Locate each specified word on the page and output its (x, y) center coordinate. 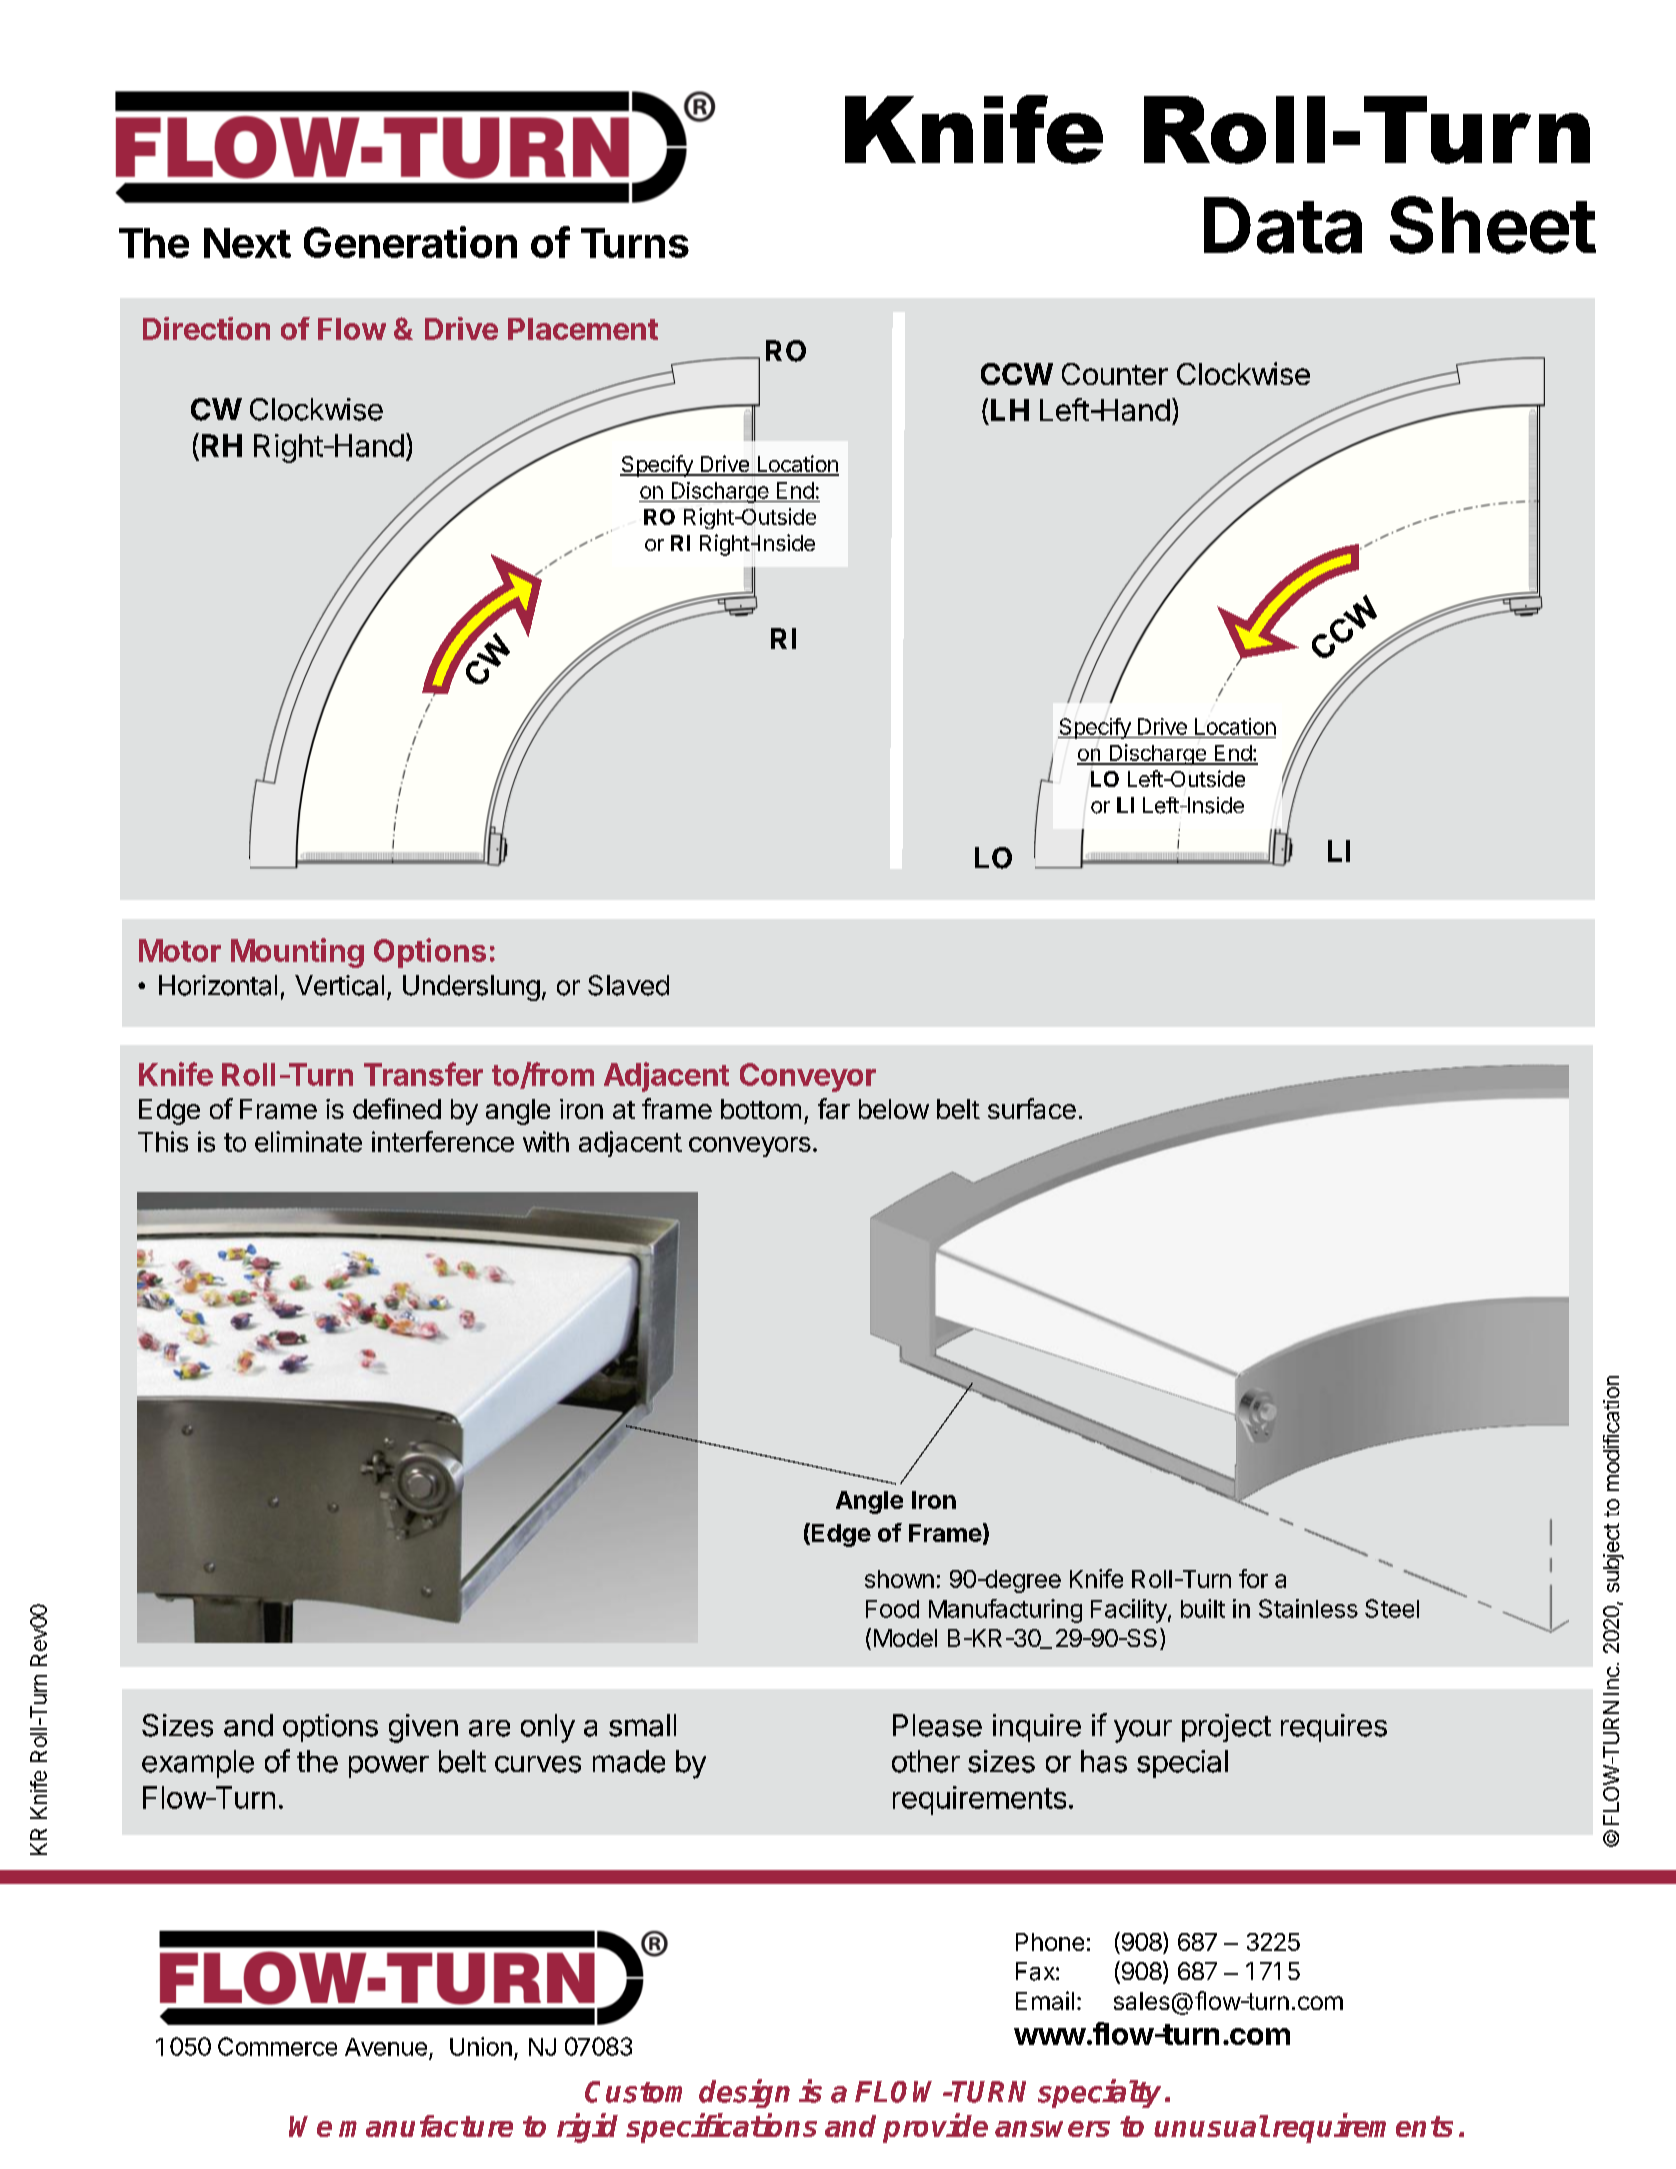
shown (899, 1579)
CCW (1017, 374)
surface (1032, 1108)
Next (247, 243)
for (1253, 1578)
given (423, 1728)
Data (1283, 225)
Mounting (297, 953)
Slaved (628, 985)
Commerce (277, 2046)
